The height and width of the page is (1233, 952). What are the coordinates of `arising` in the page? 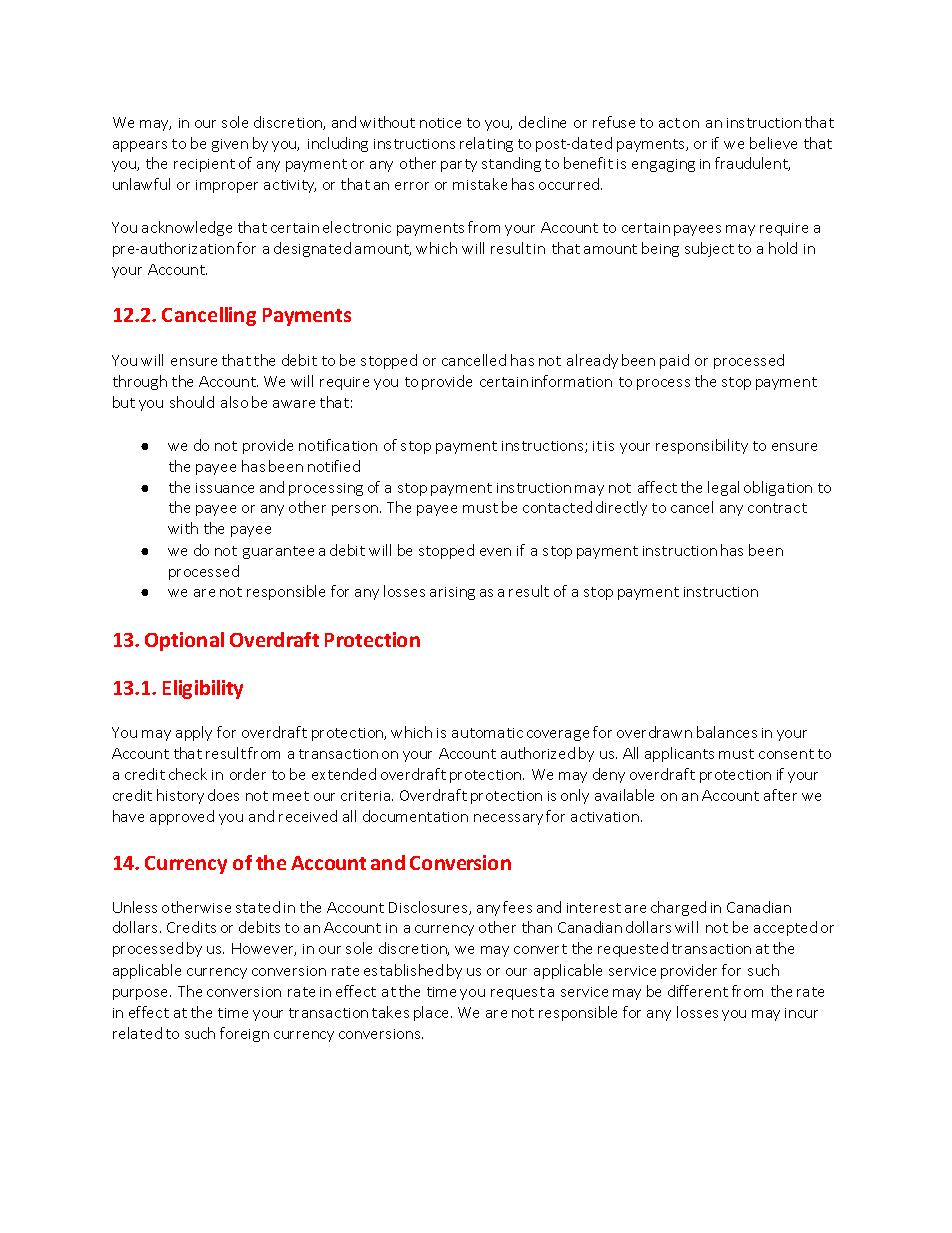 It's located at (452, 593).
